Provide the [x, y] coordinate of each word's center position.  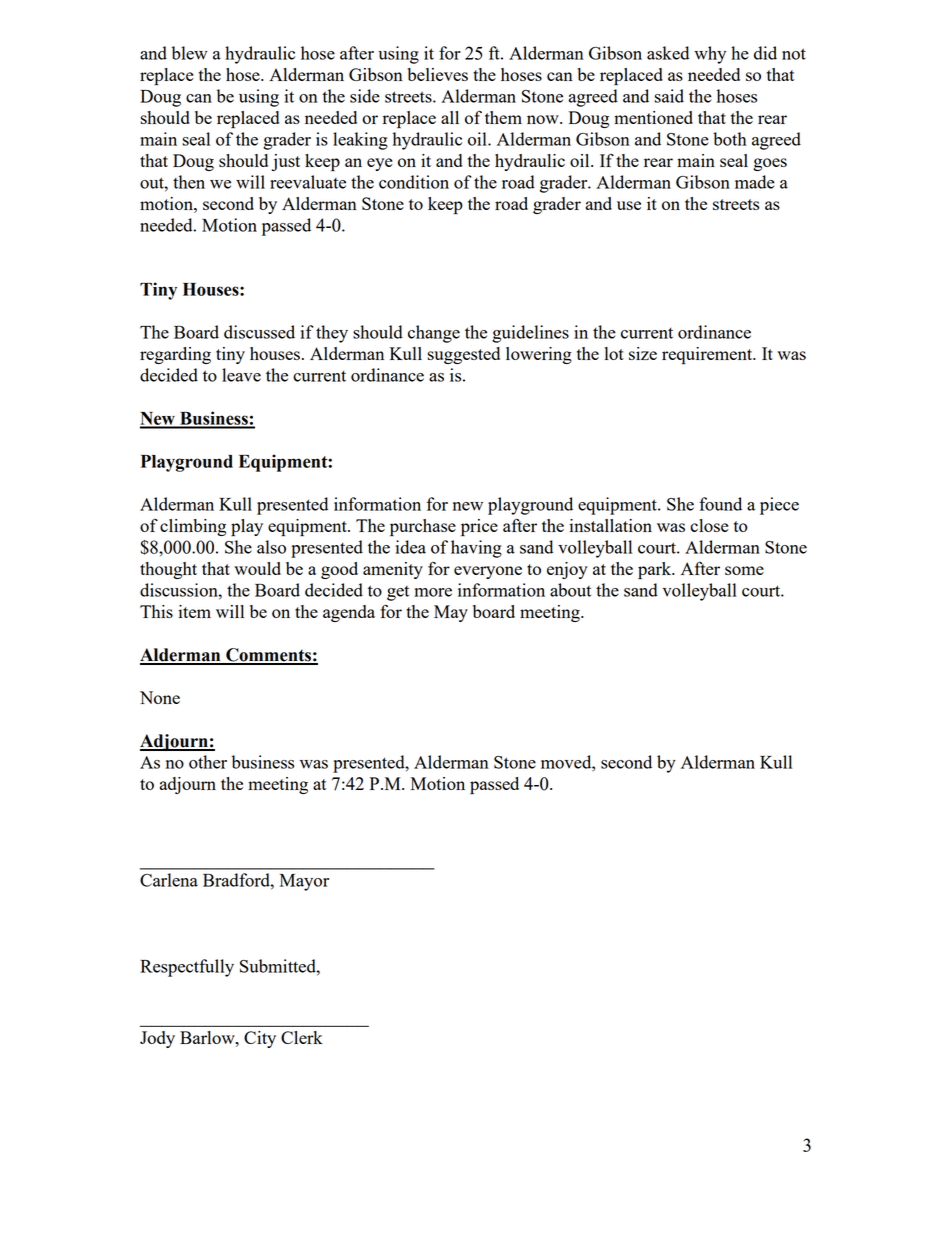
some [744, 570]
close [709, 525]
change [434, 334]
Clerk [302, 1037]
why [710, 55]
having [476, 549]
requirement [708, 356]
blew [190, 53]
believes [437, 74]
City [260, 1039]
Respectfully [187, 968]
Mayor [304, 882]
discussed [259, 332]
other [208, 762]
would [257, 568]
